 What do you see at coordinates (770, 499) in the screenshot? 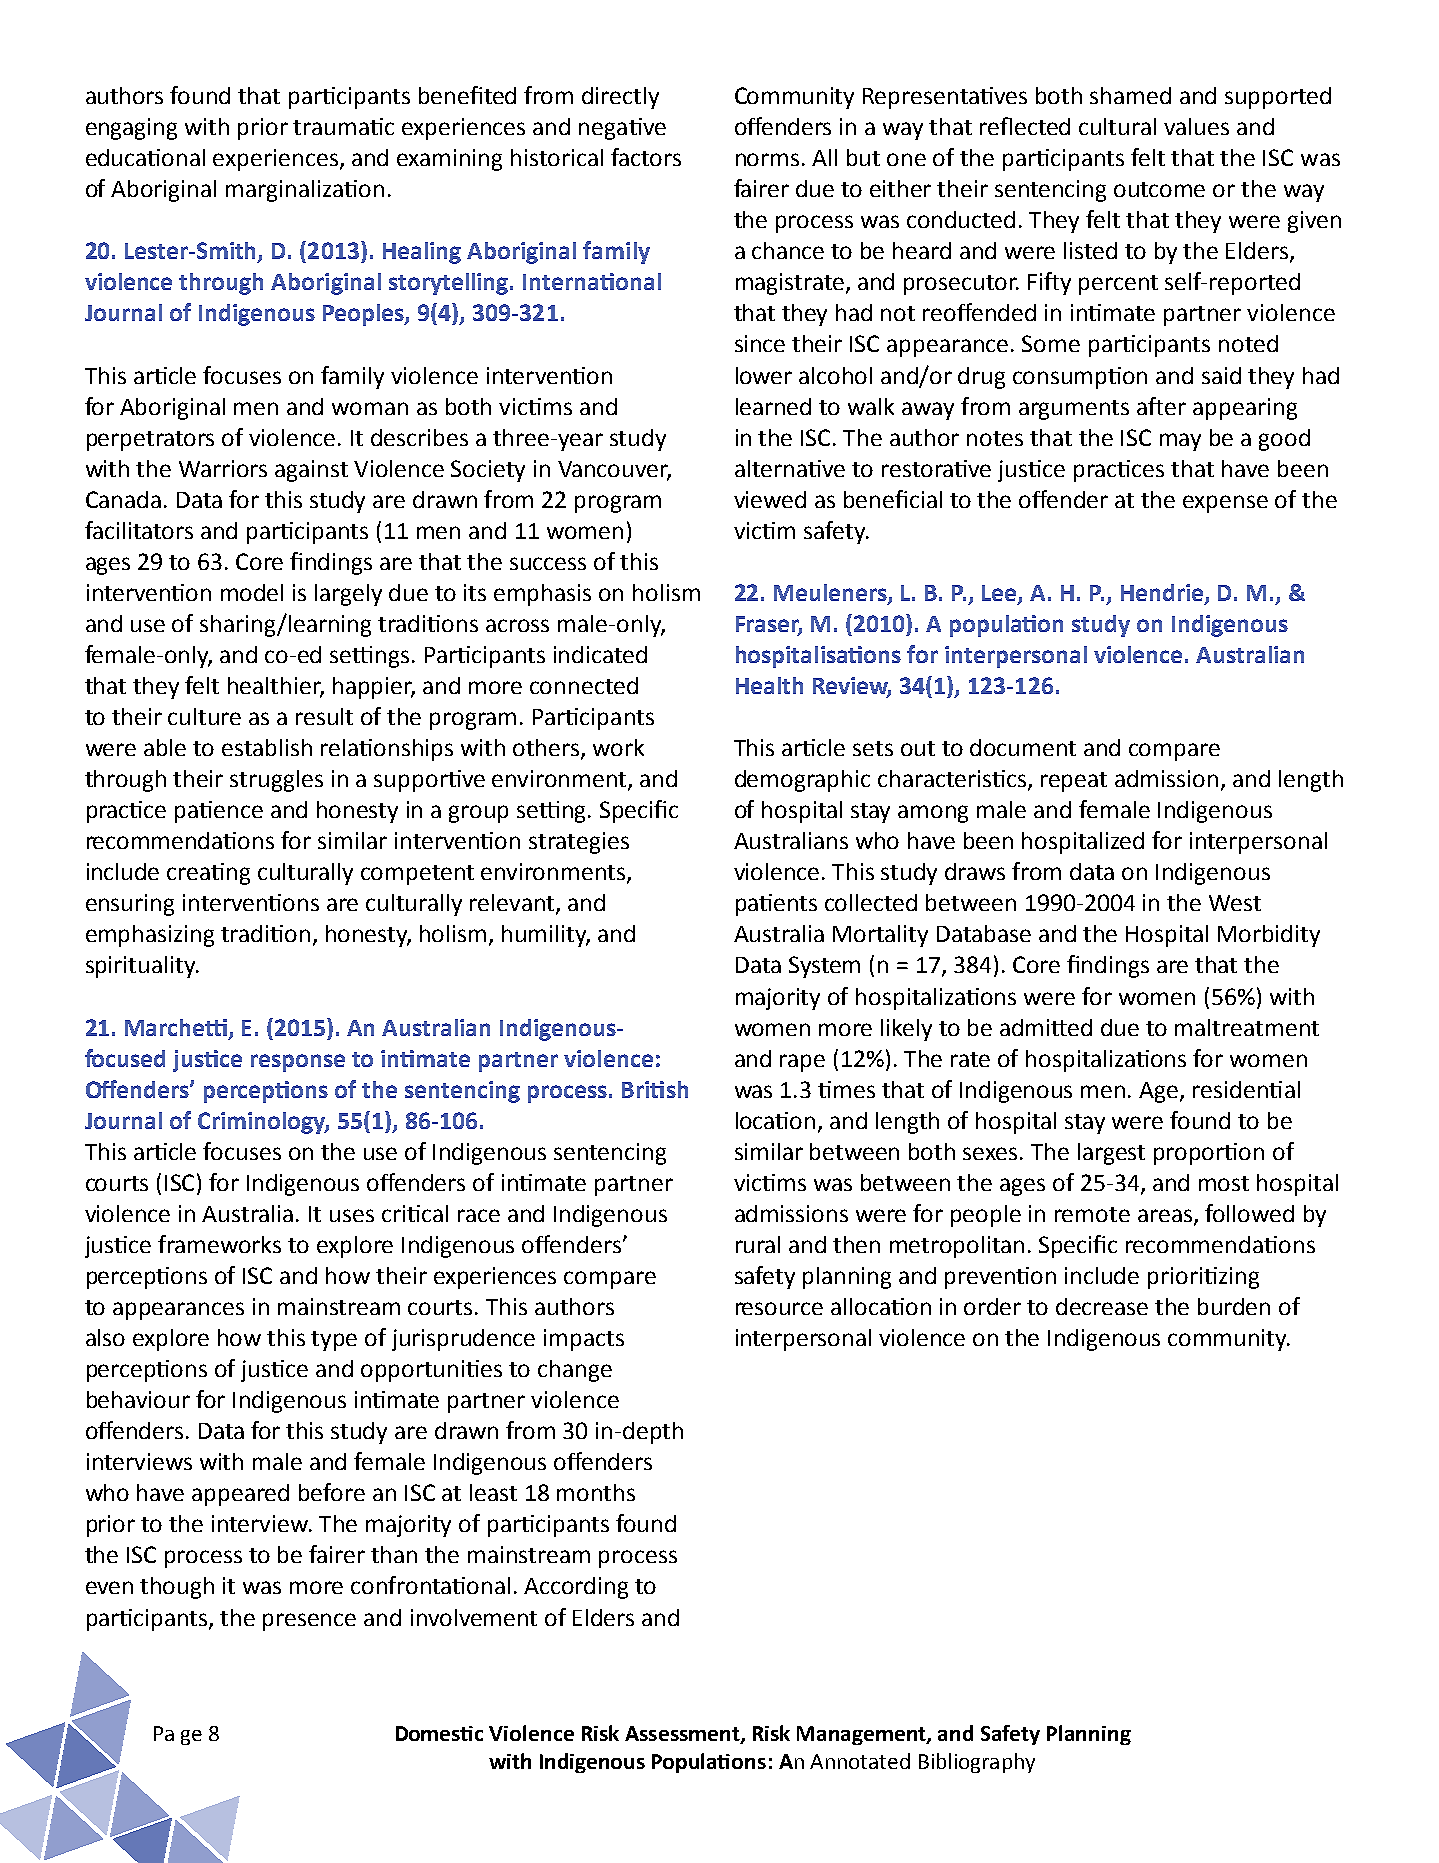
I see `viewed` at bounding box center [770, 499].
